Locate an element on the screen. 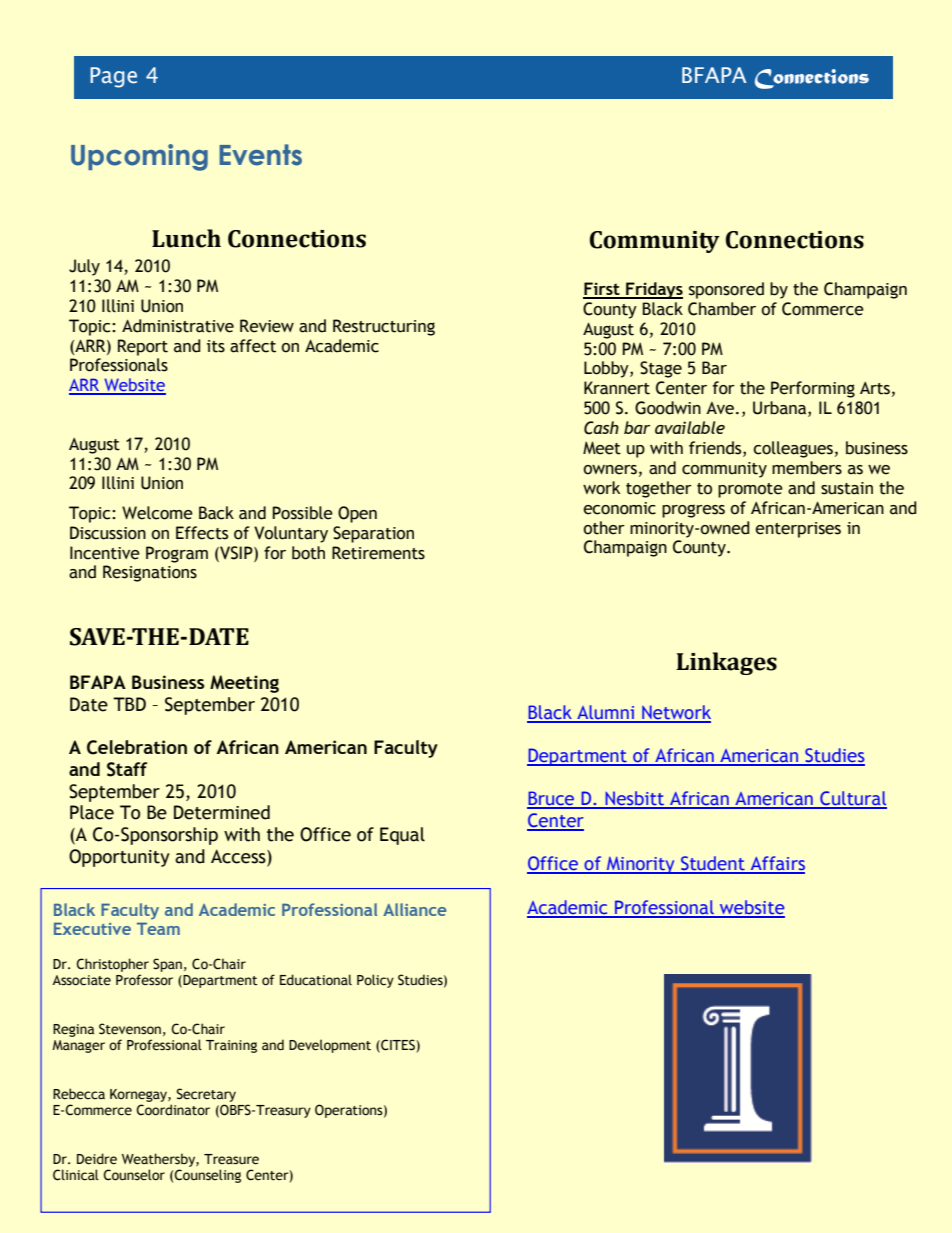  sponsored is located at coordinates (726, 290).
